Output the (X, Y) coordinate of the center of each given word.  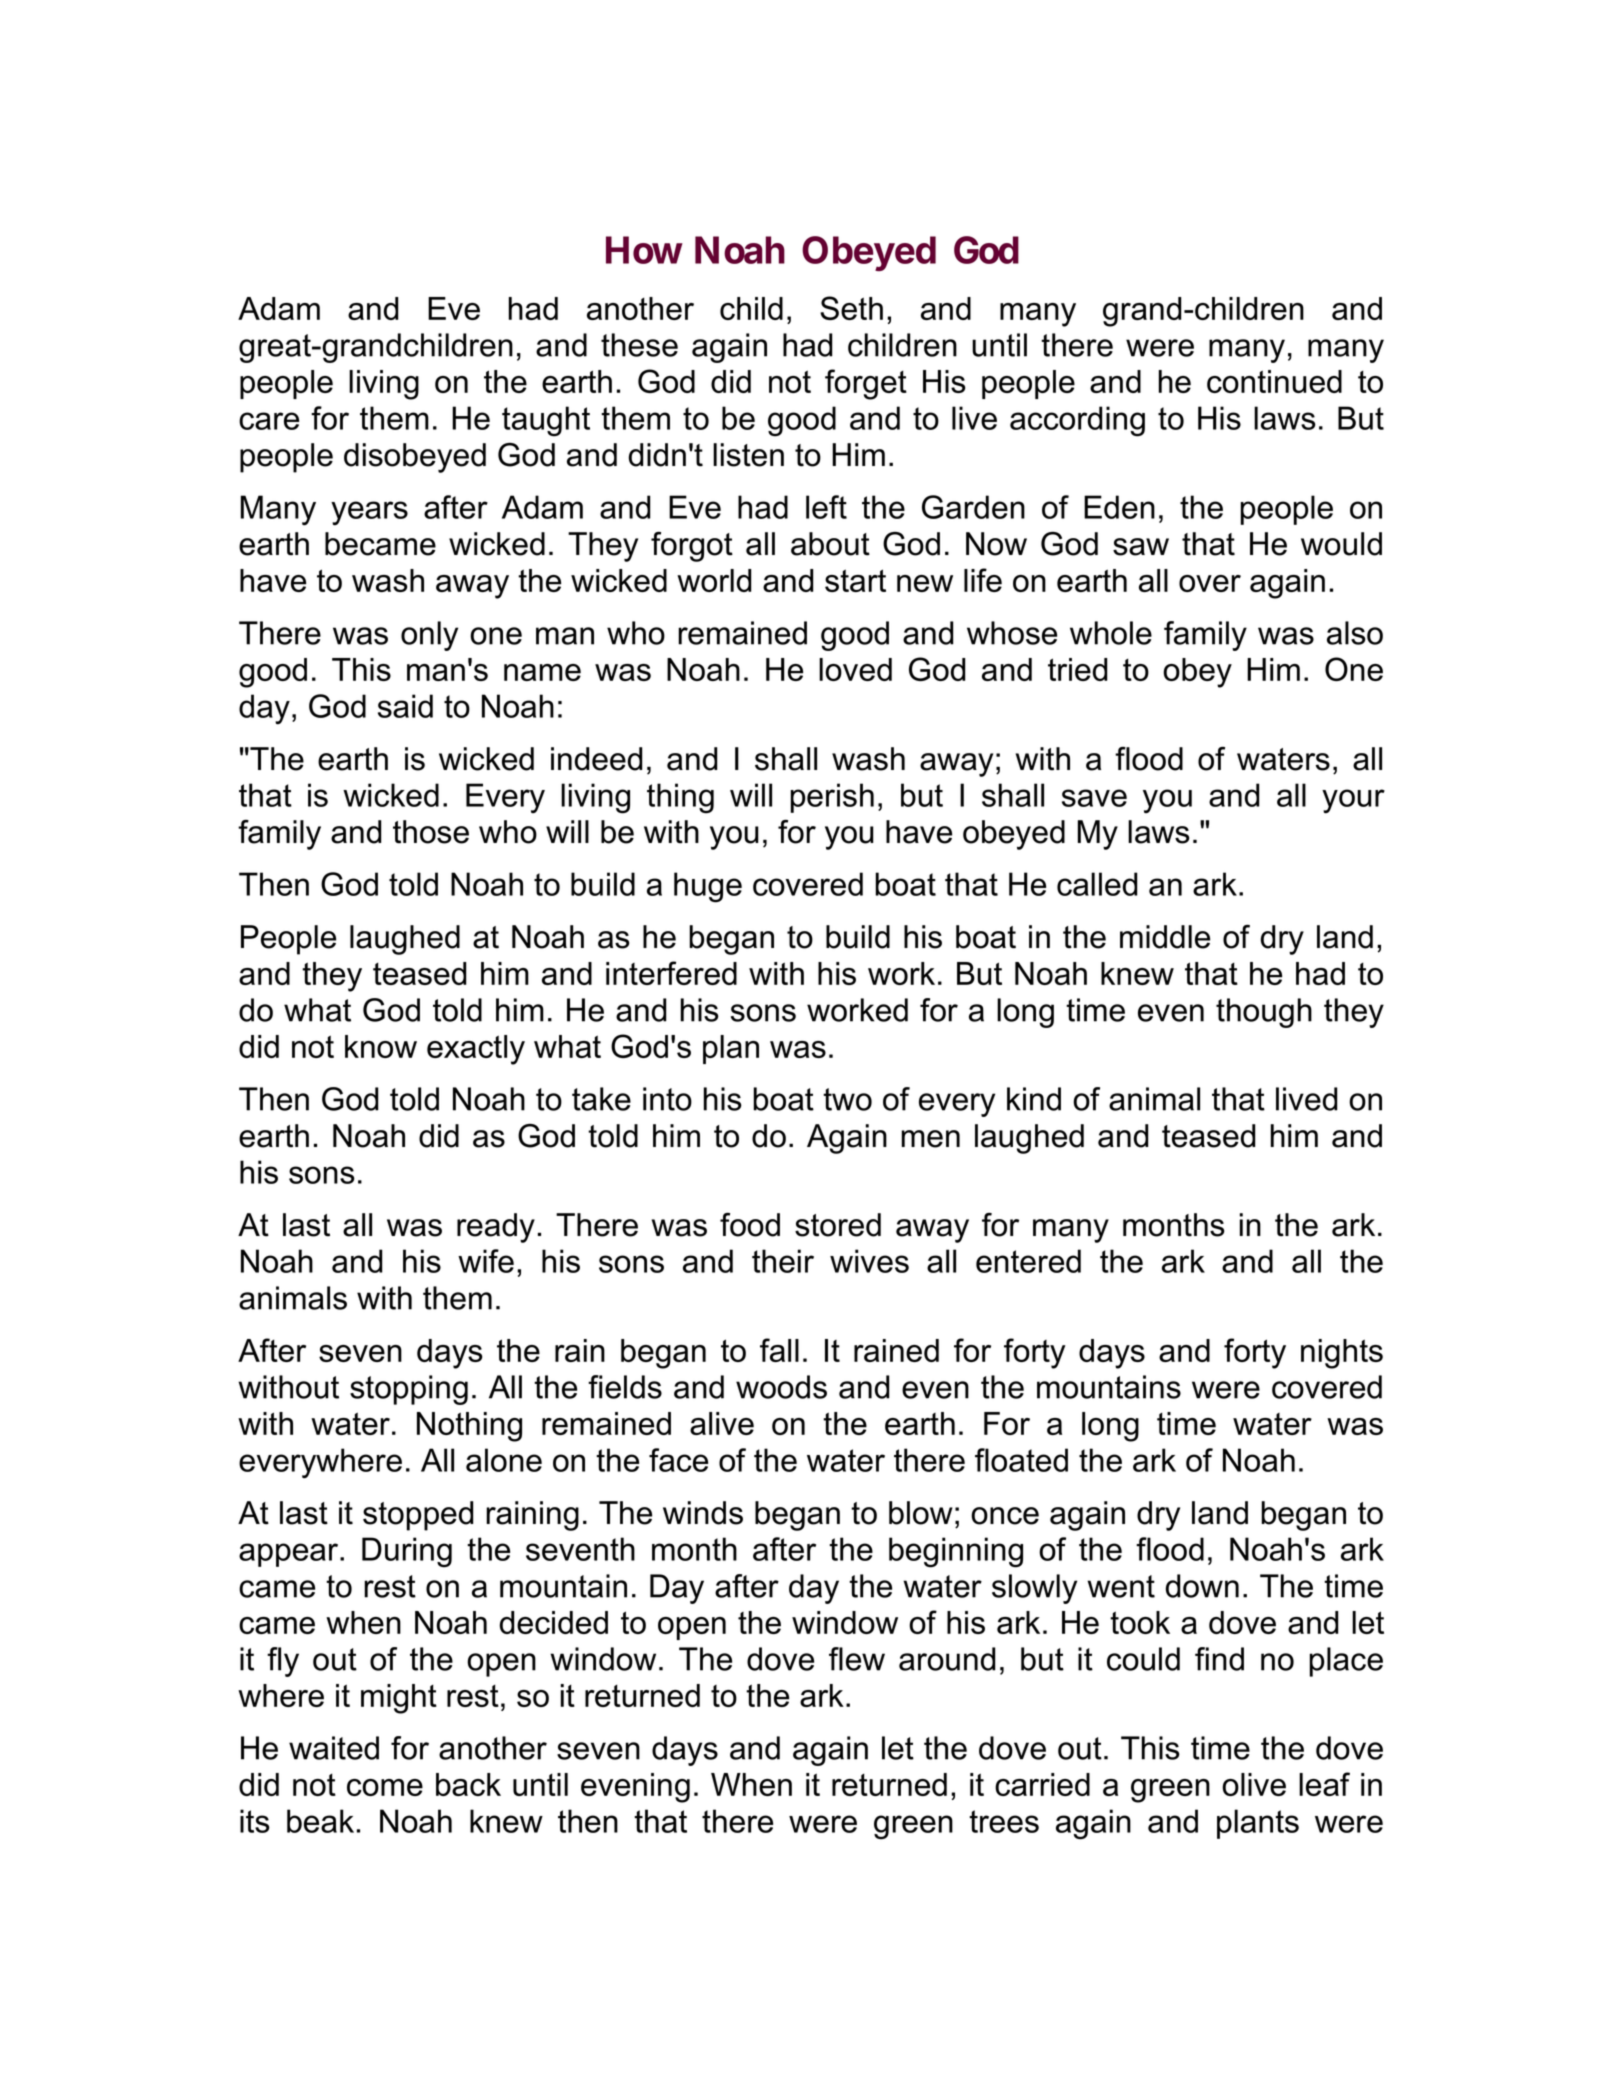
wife (486, 1261)
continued (1274, 381)
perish (832, 798)
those (431, 832)
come (385, 1787)
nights (1342, 1354)
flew (857, 1659)
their (783, 1261)
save (1094, 798)
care (269, 421)
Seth (851, 308)
